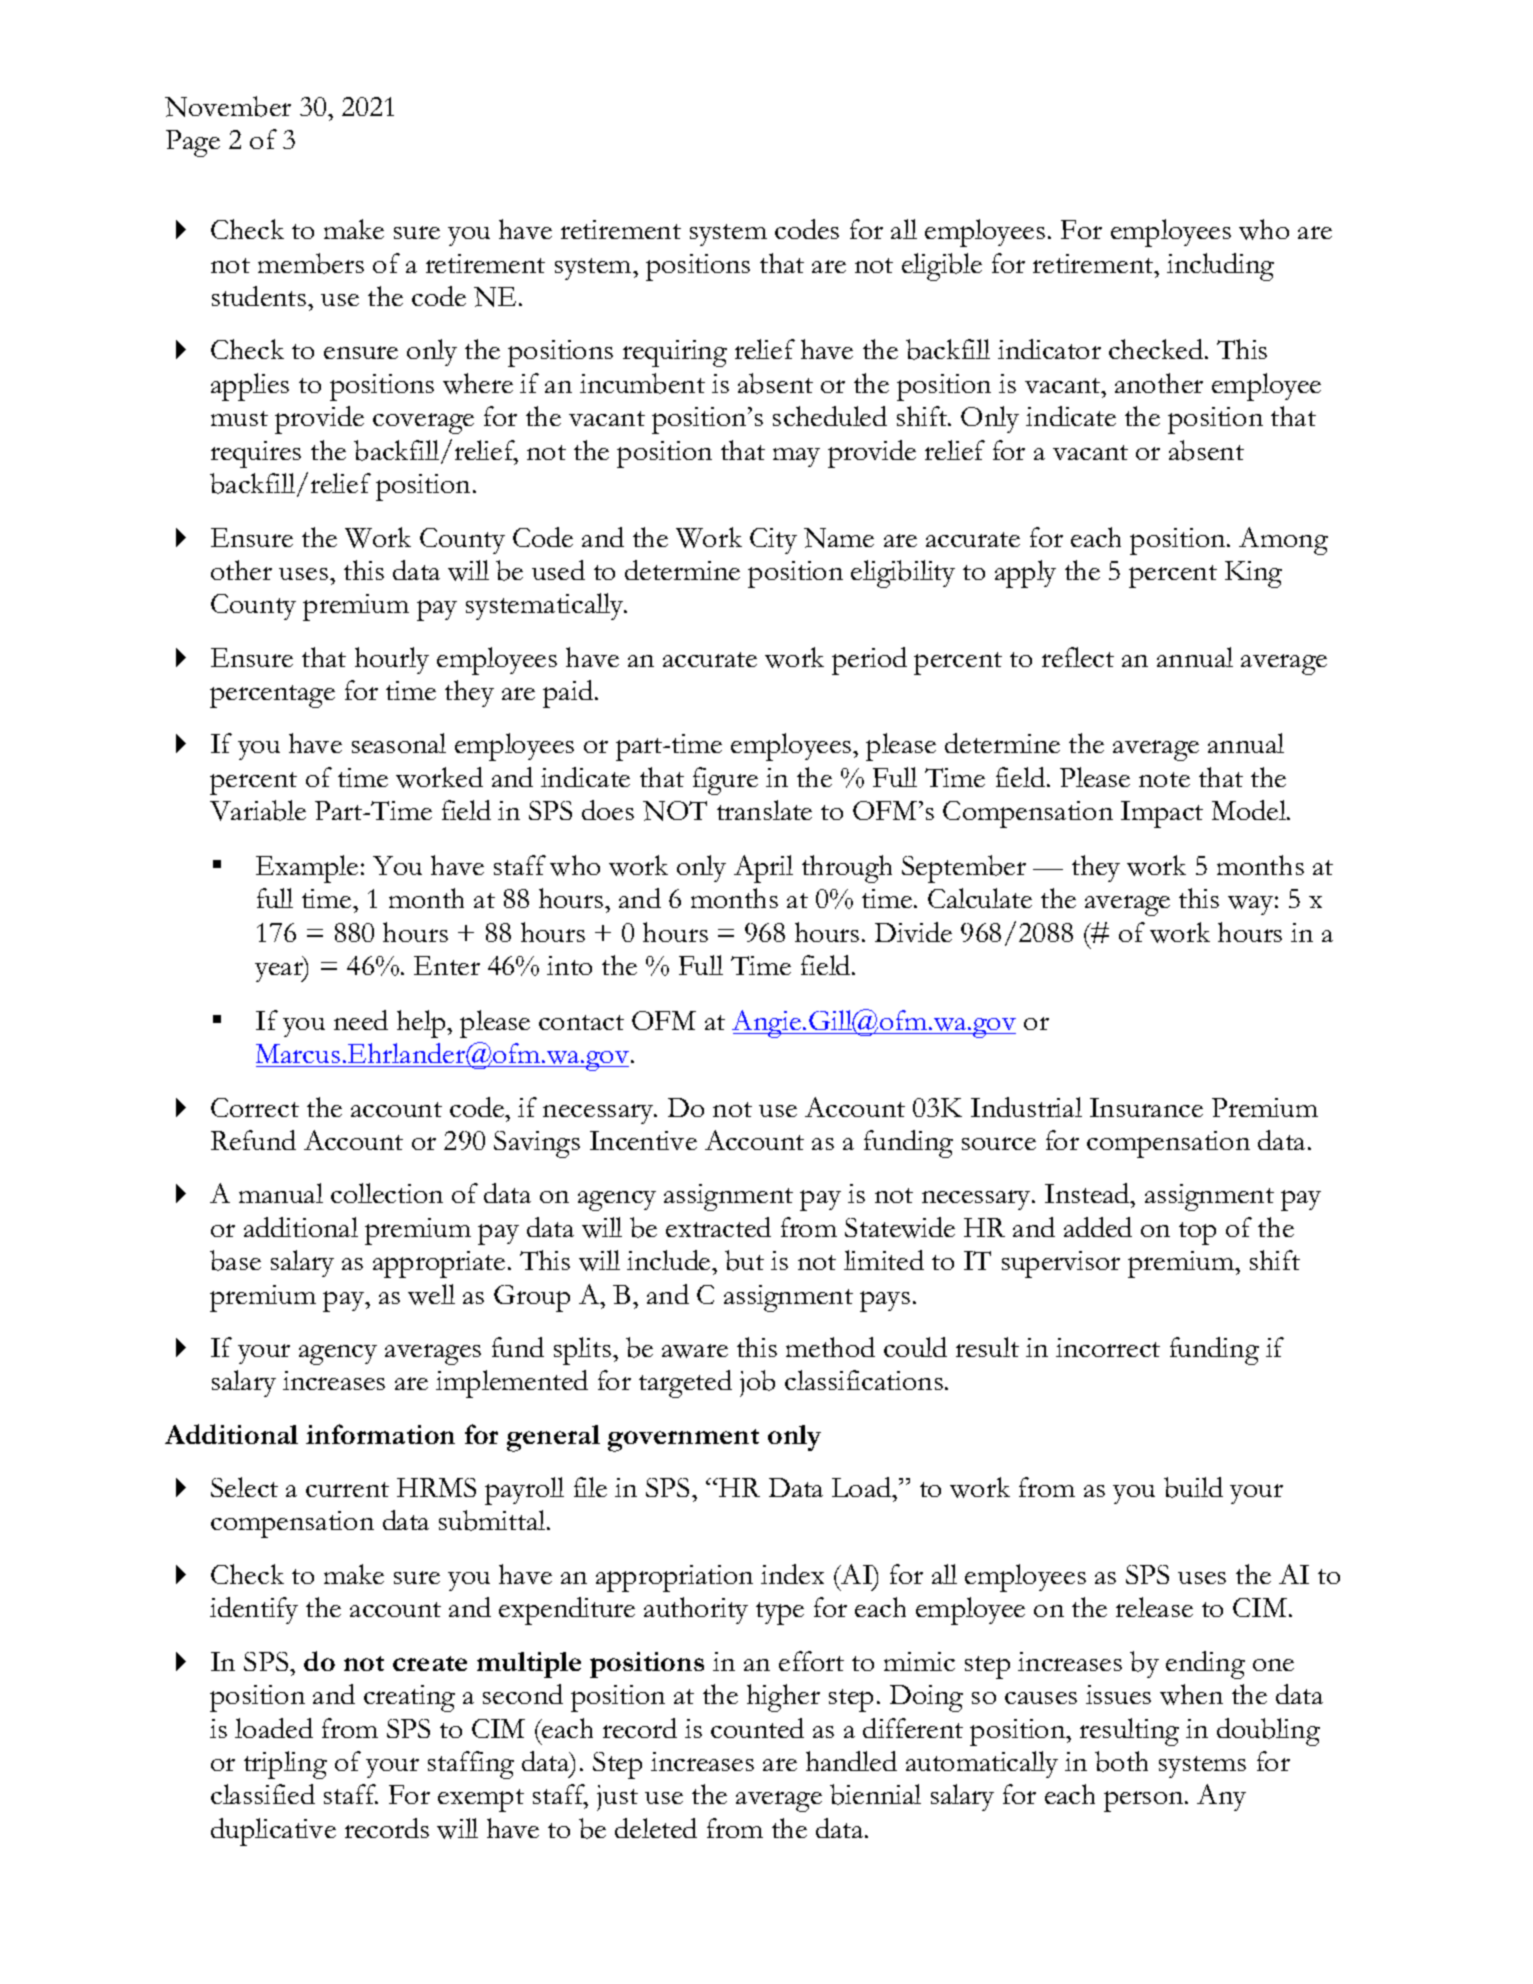 The width and height of the document is (1533, 1984). Describe the element at coordinates (361, 1020) in the document. I see `need` at that location.
